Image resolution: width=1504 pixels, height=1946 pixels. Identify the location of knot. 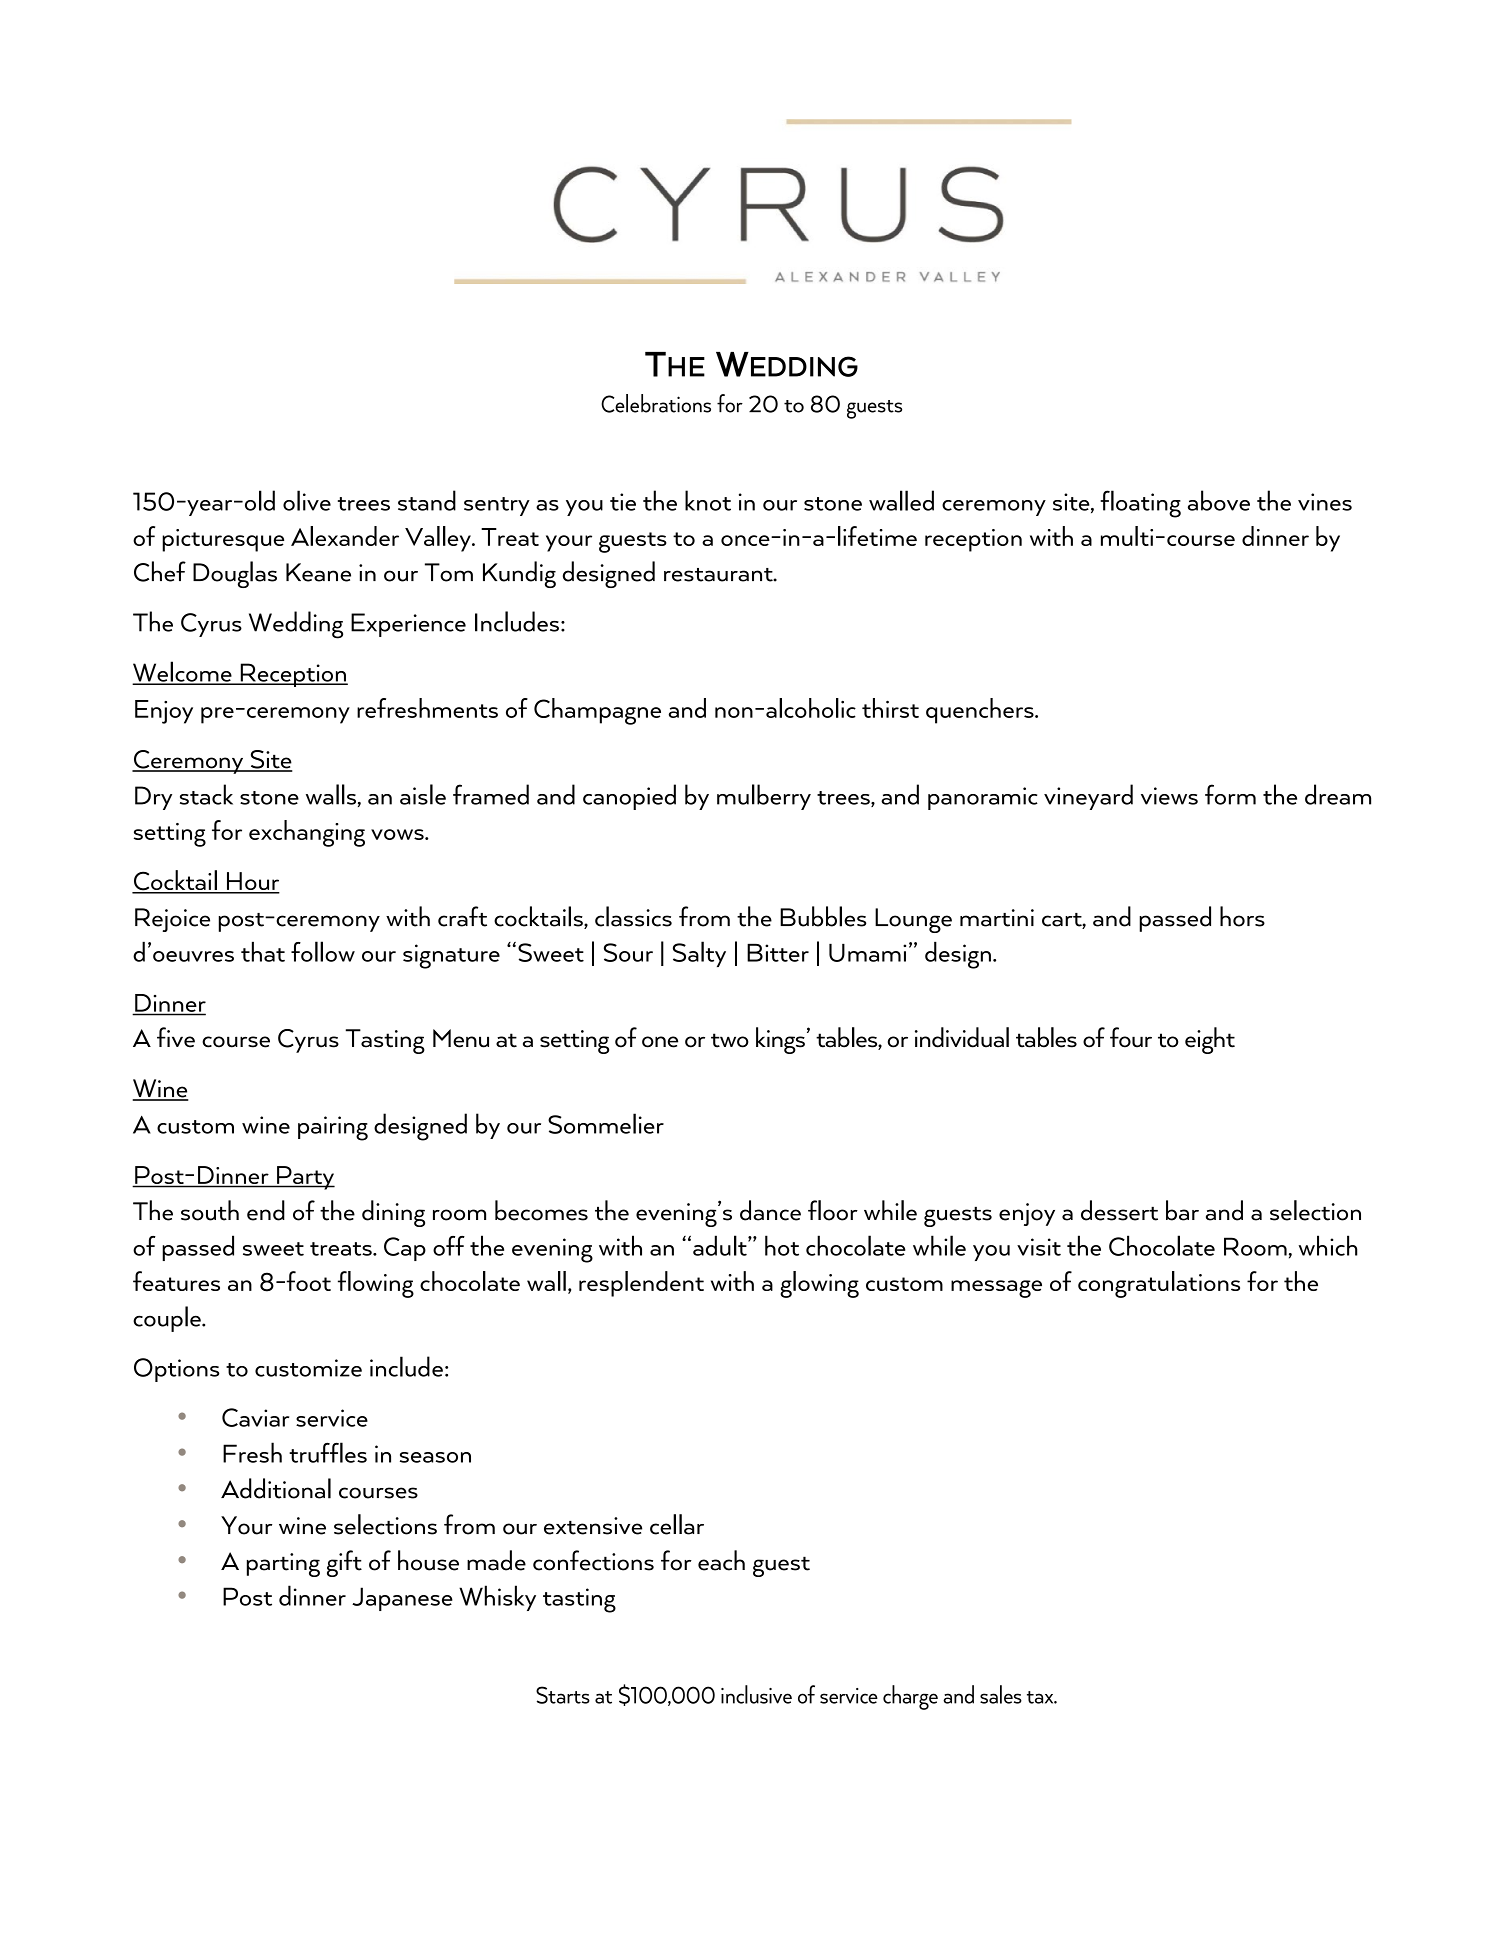
(708, 500).
